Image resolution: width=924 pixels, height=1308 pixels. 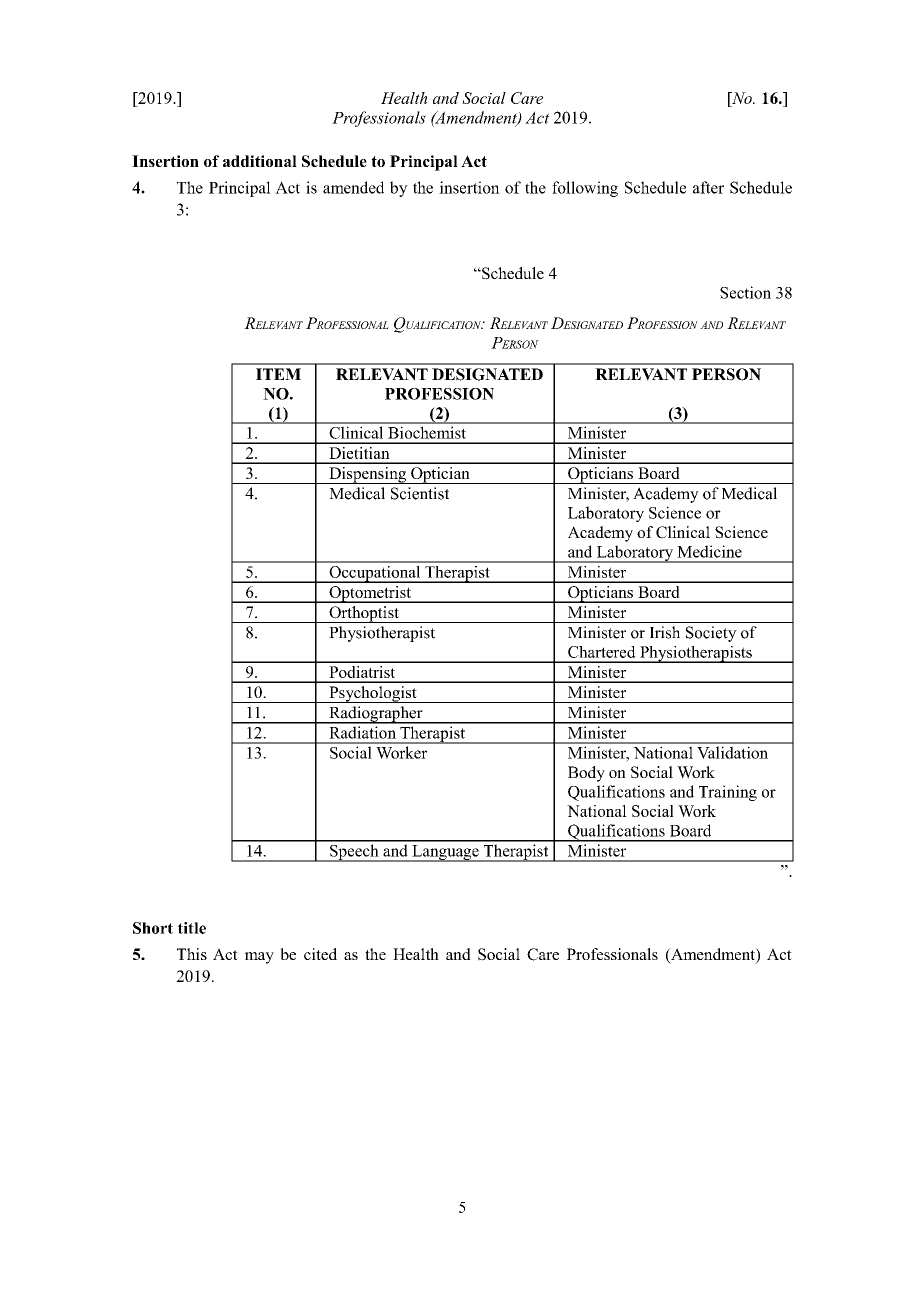 I want to click on Language, so click(x=445, y=853).
